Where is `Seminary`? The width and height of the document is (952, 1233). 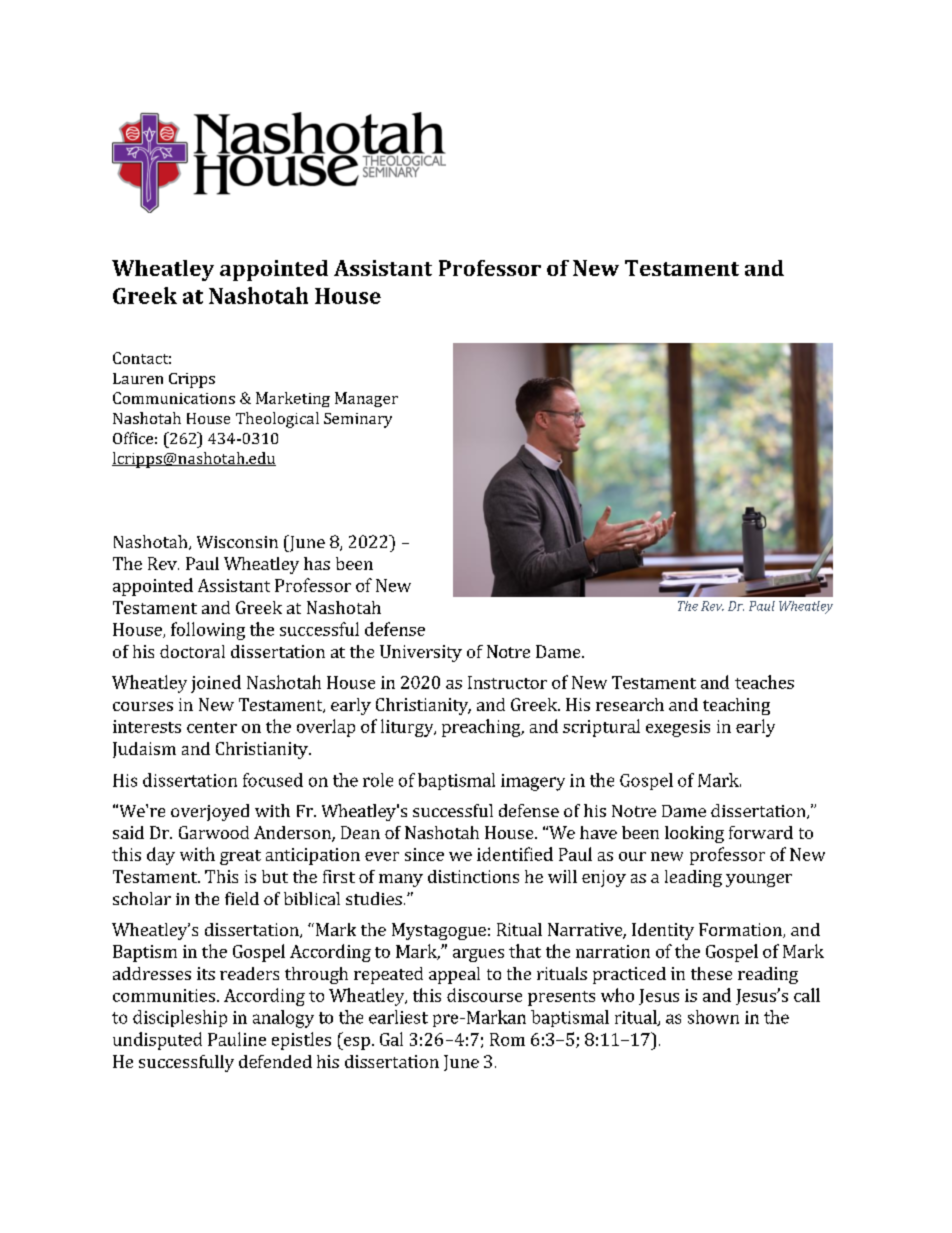
Seminary is located at coordinates (358, 420).
